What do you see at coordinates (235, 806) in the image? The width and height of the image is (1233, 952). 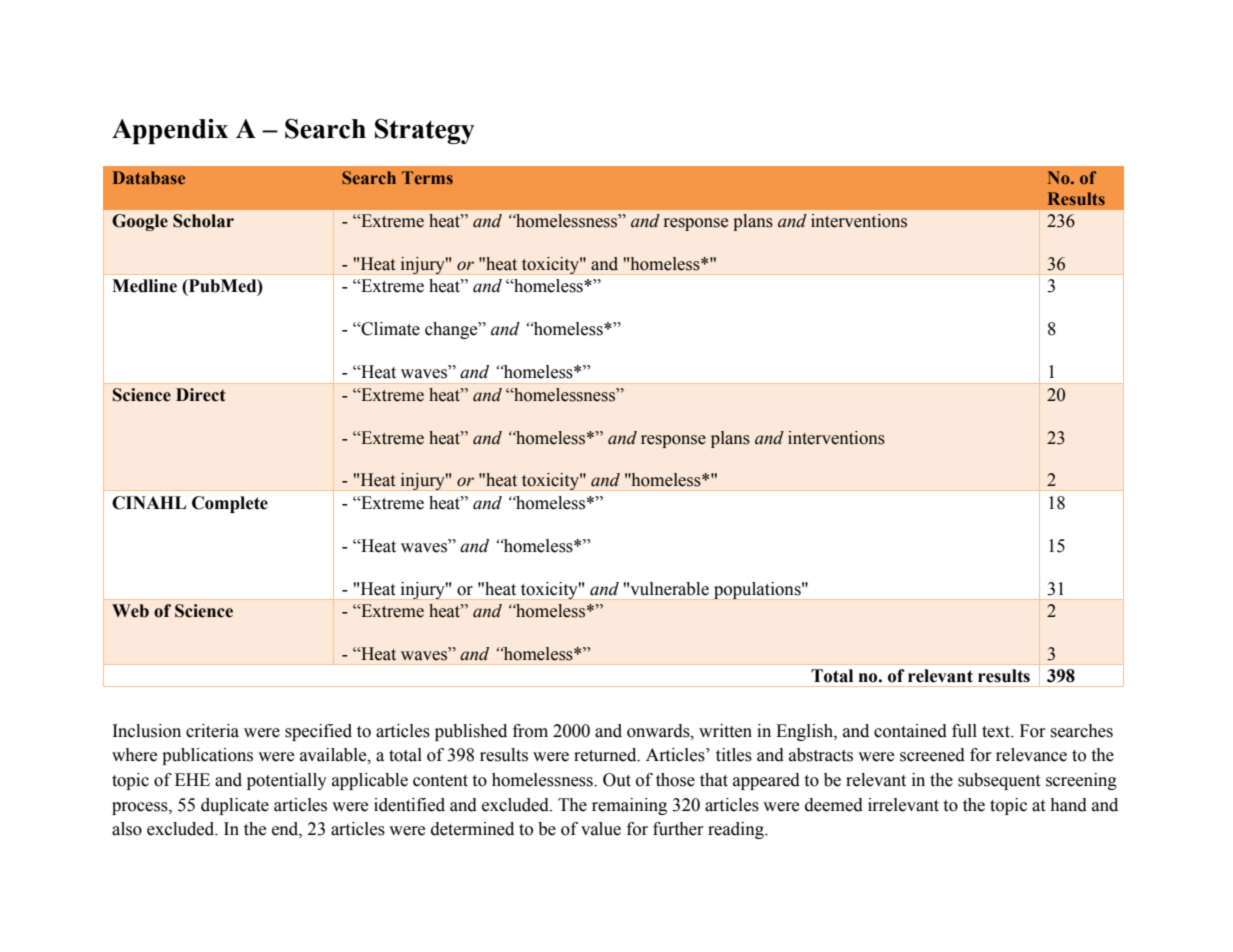 I see `duplicate` at bounding box center [235, 806].
